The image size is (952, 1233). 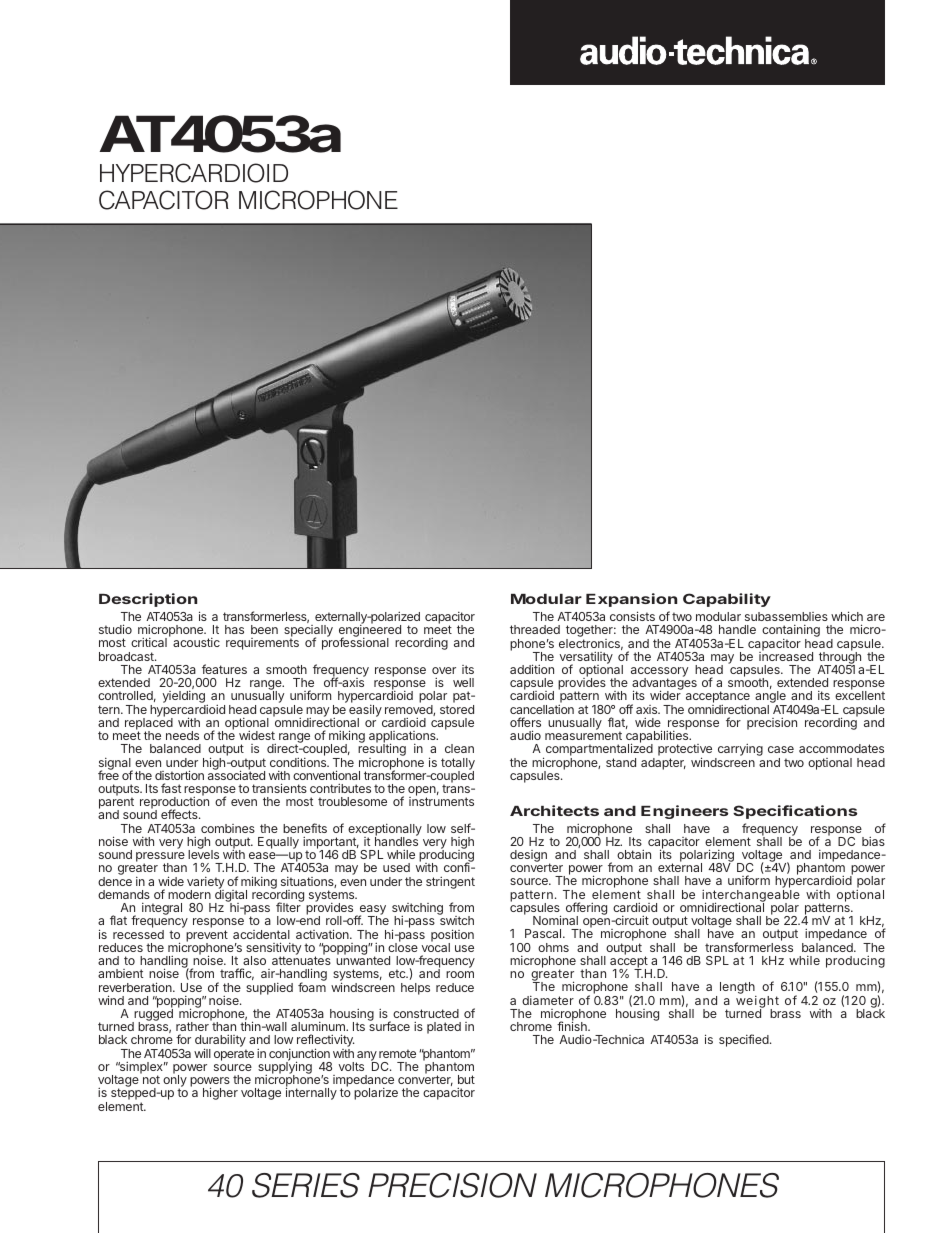 What do you see at coordinates (786, 616) in the document?
I see `subassemblies` at bounding box center [786, 616].
